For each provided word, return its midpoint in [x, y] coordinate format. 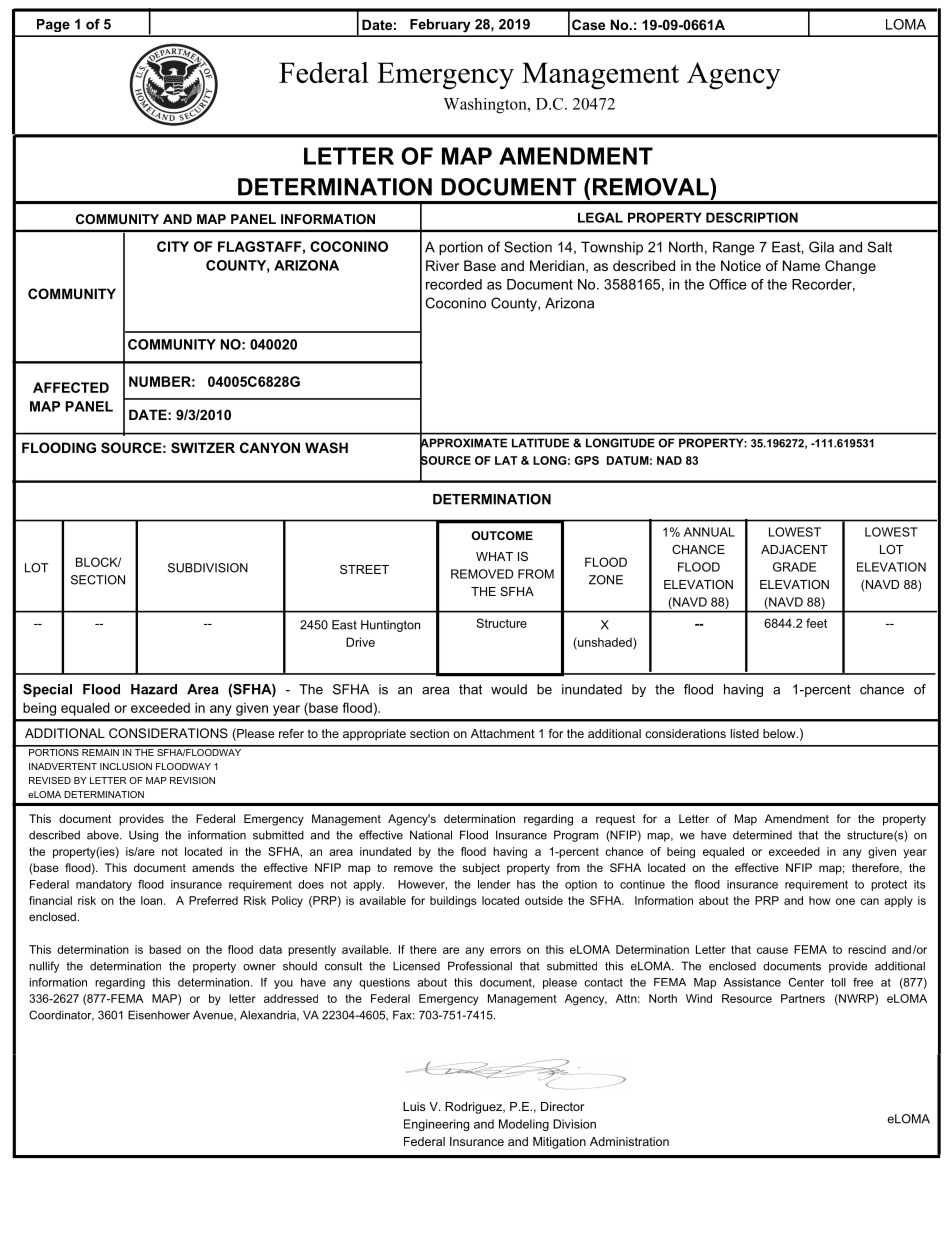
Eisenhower [159, 1015]
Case [588, 24]
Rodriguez [474, 1108]
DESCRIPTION [752, 217]
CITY [173, 246]
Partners [803, 998]
